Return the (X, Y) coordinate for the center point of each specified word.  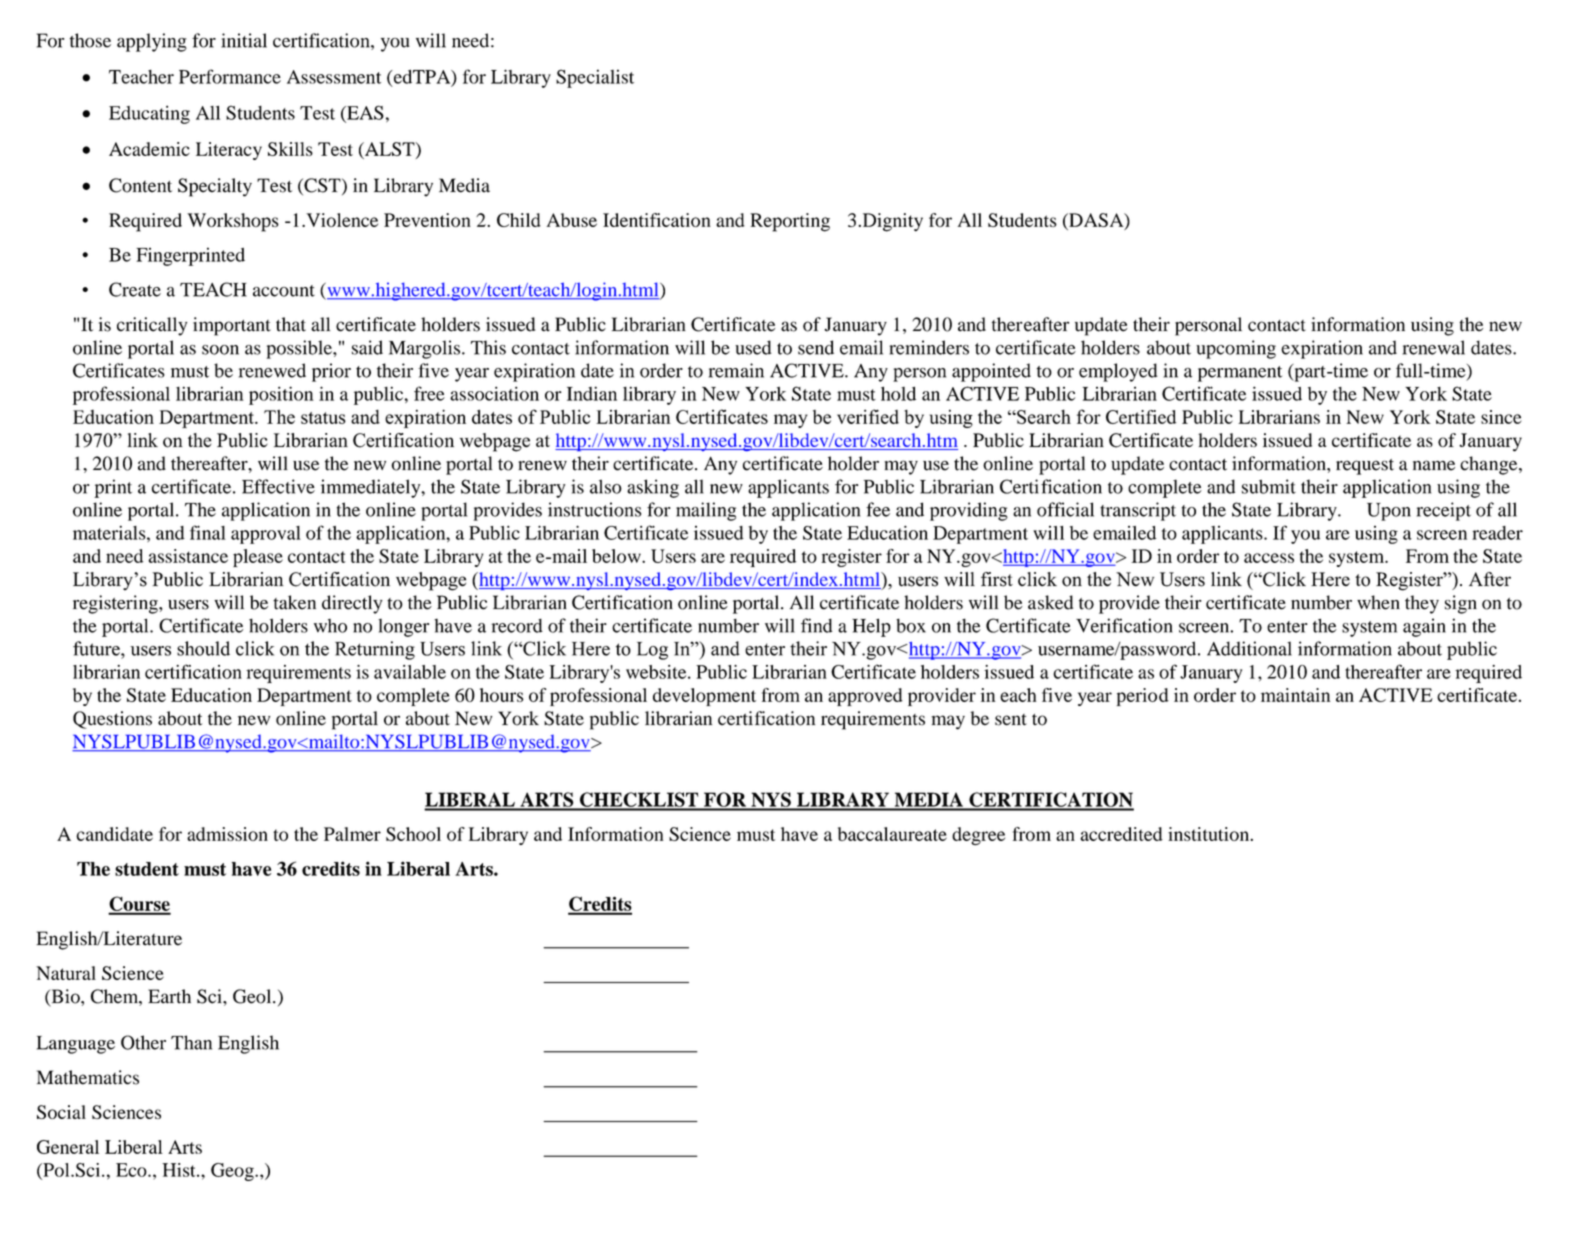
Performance (230, 76)
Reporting (790, 222)
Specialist (595, 78)
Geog (233, 1172)
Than (191, 1042)
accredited (1121, 834)
